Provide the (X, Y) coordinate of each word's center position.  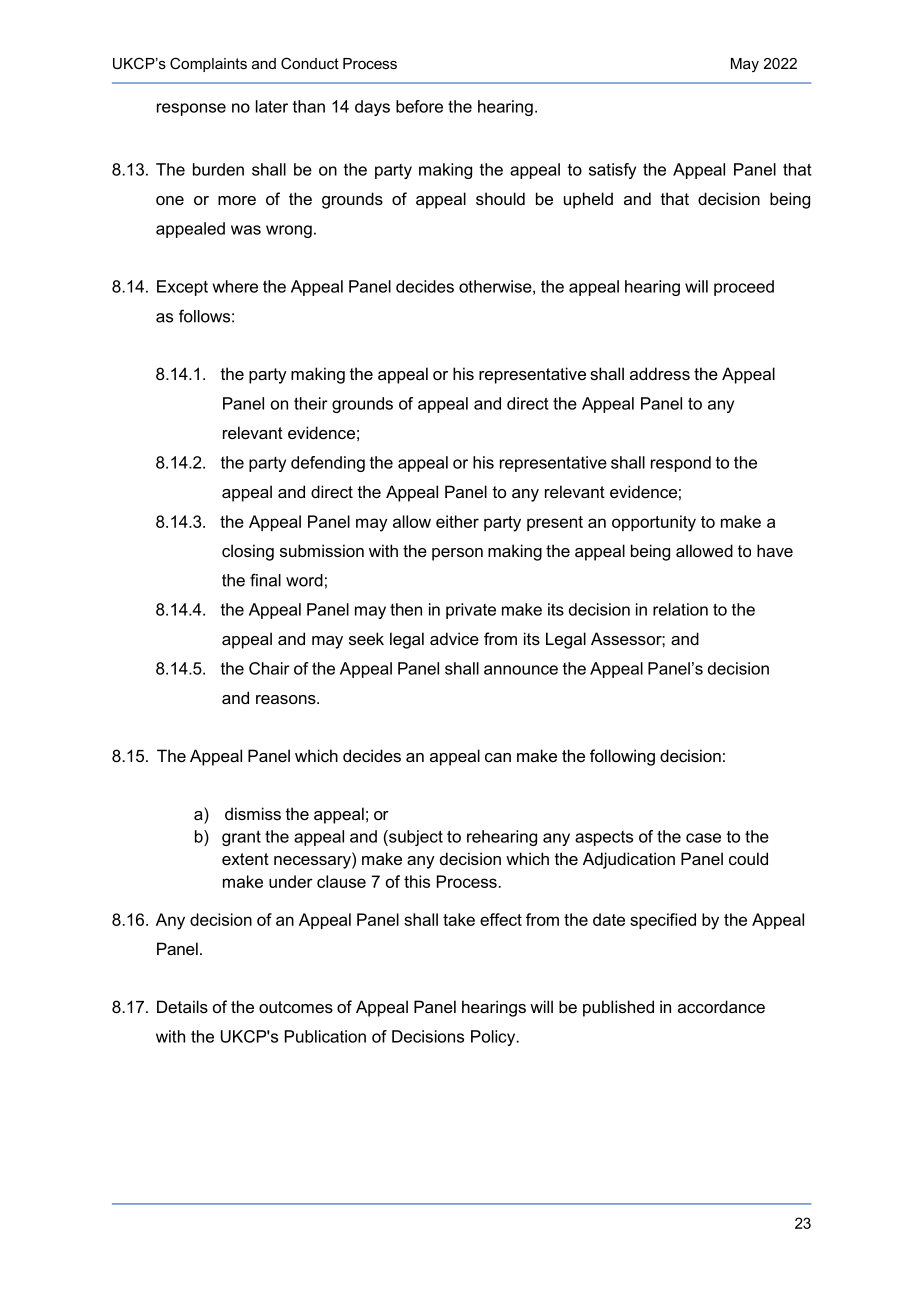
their (311, 403)
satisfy (612, 171)
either (457, 521)
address (660, 373)
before (419, 106)
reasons (287, 699)
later (272, 106)
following (622, 757)
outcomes (296, 1007)
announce (521, 670)
